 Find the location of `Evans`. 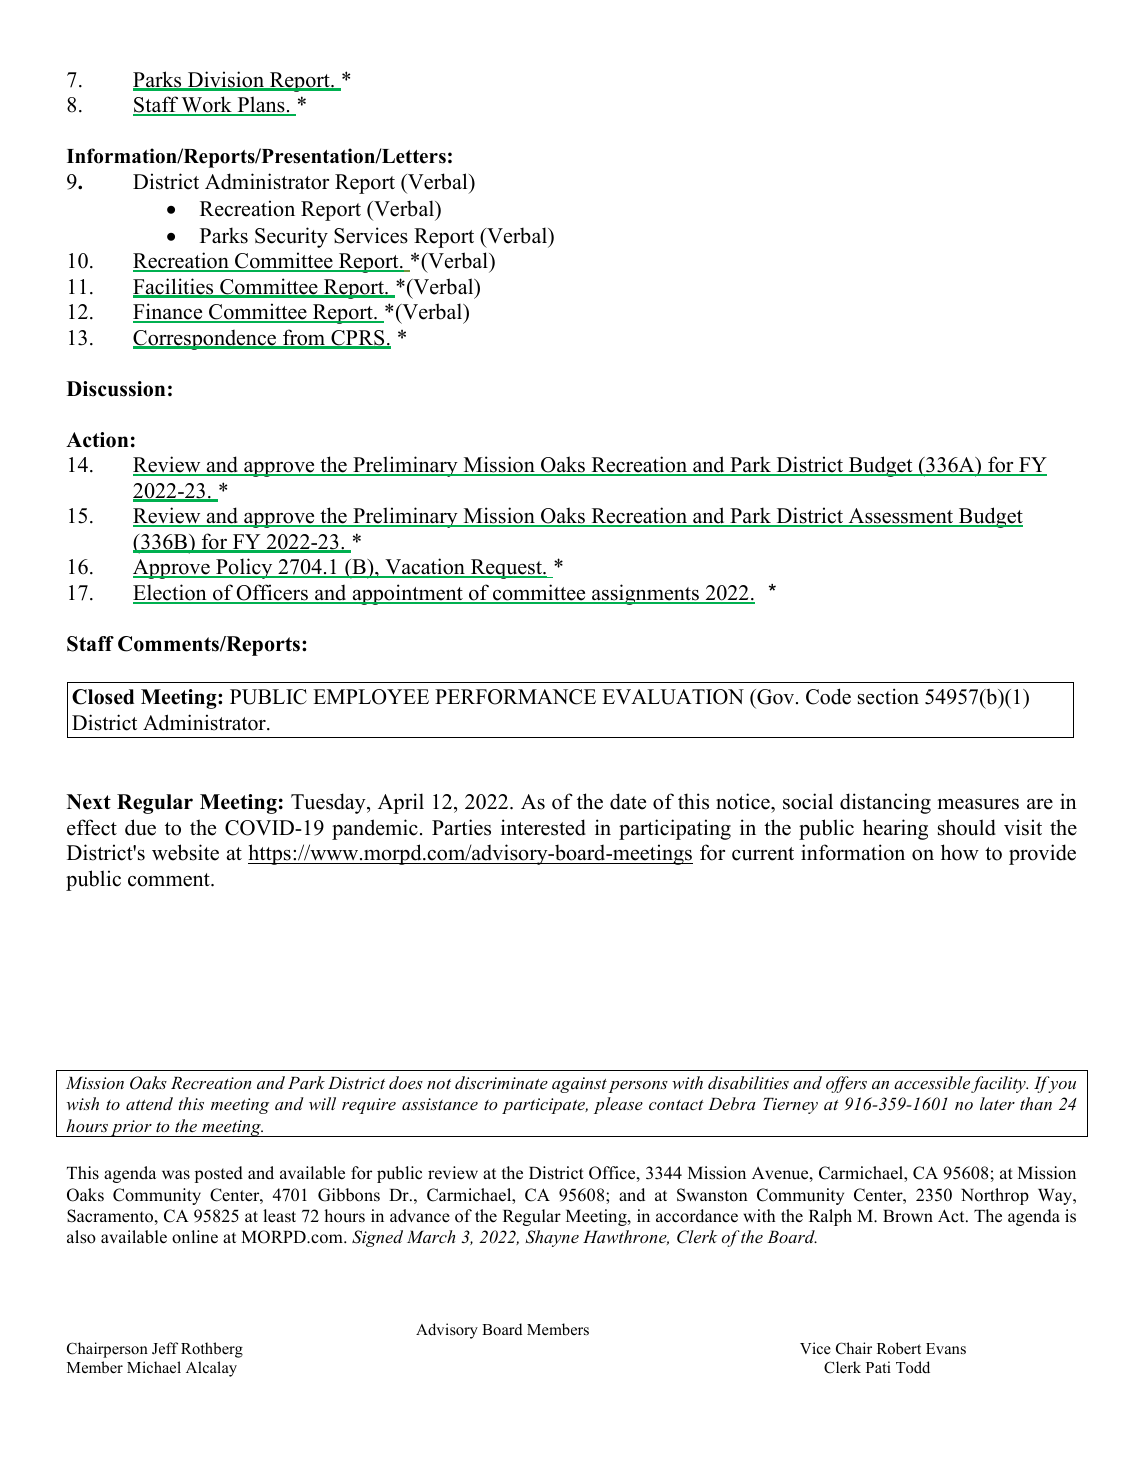

Evans is located at coordinates (946, 1349).
